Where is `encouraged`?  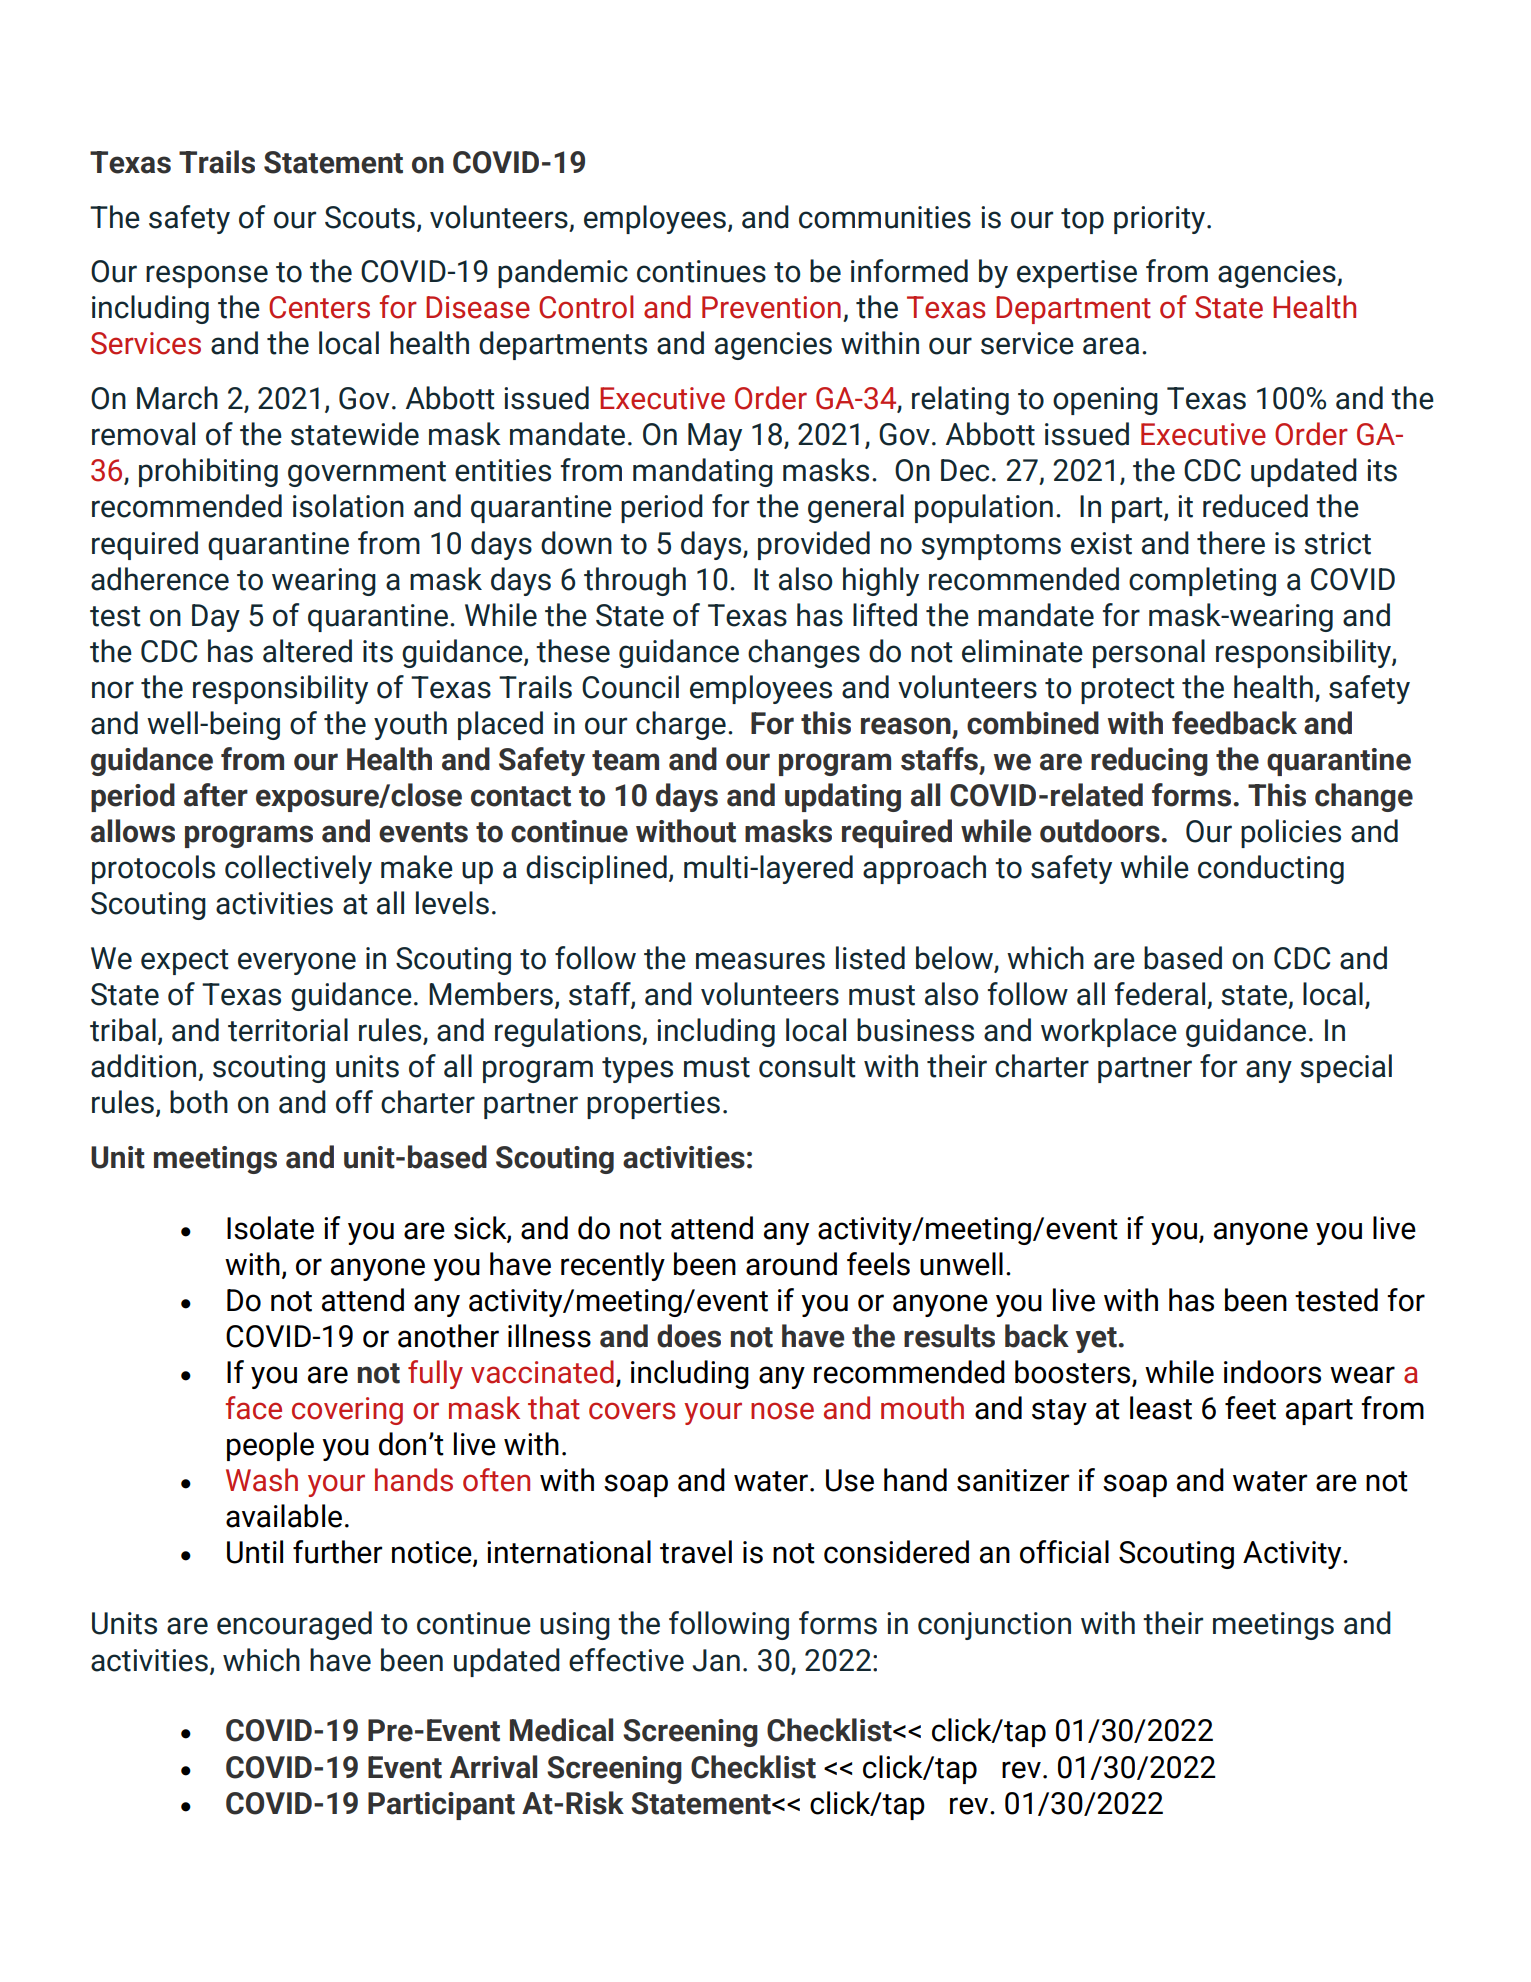 encouraged is located at coordinates (294, 1625).
